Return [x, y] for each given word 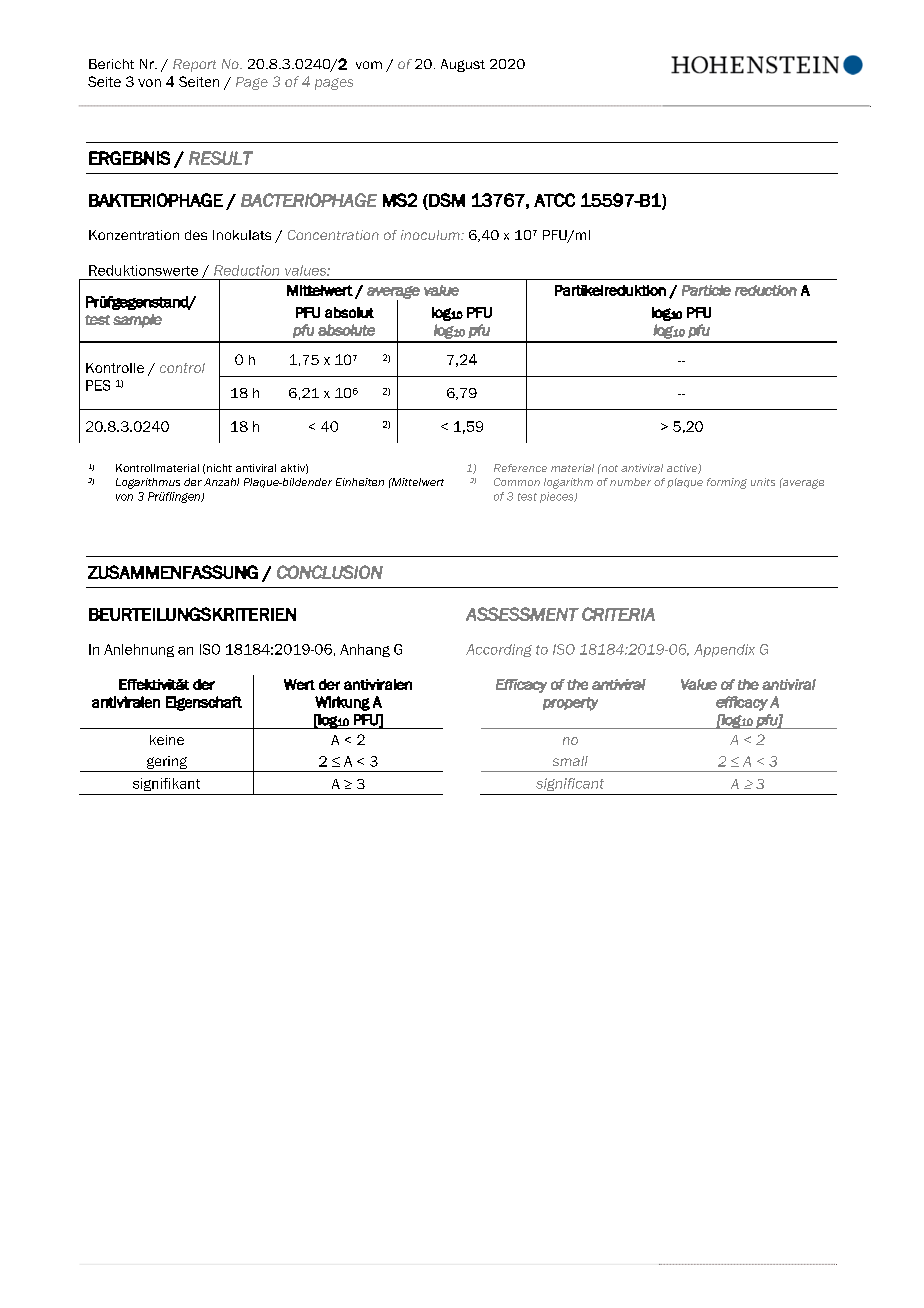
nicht [219, 468]
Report [194, 65]
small [570, 761]
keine [167, 740]
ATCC [554, 200]
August [463, 65]
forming [727, 483]
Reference [520, 468]
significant [570, 784]
